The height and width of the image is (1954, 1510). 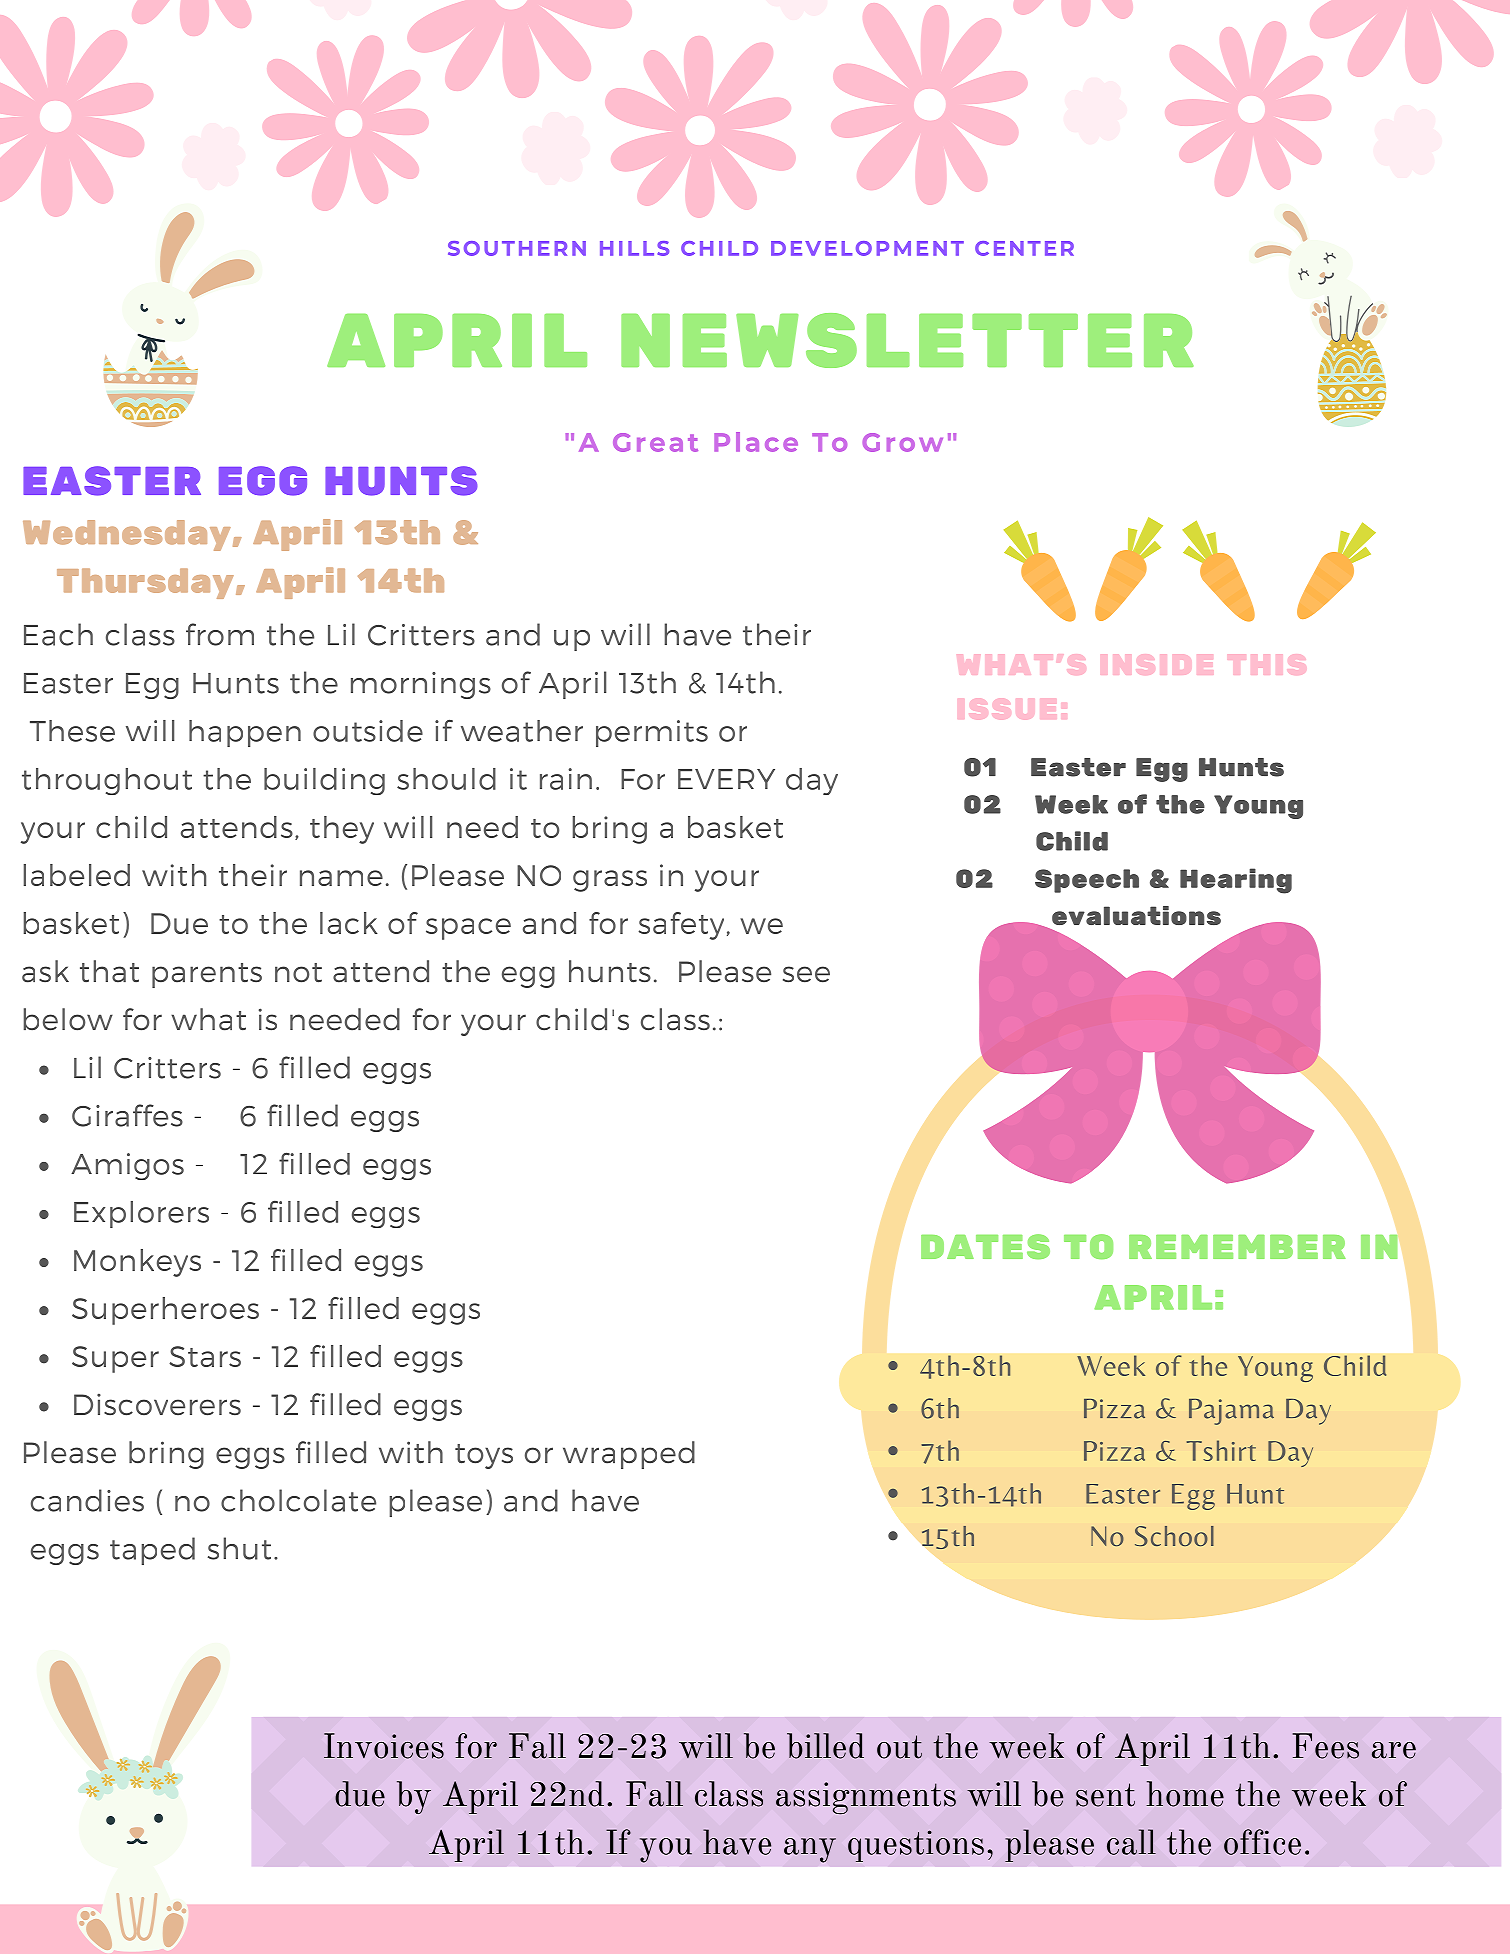 I want to click on CENTER, so click(x=1024, y=248).
